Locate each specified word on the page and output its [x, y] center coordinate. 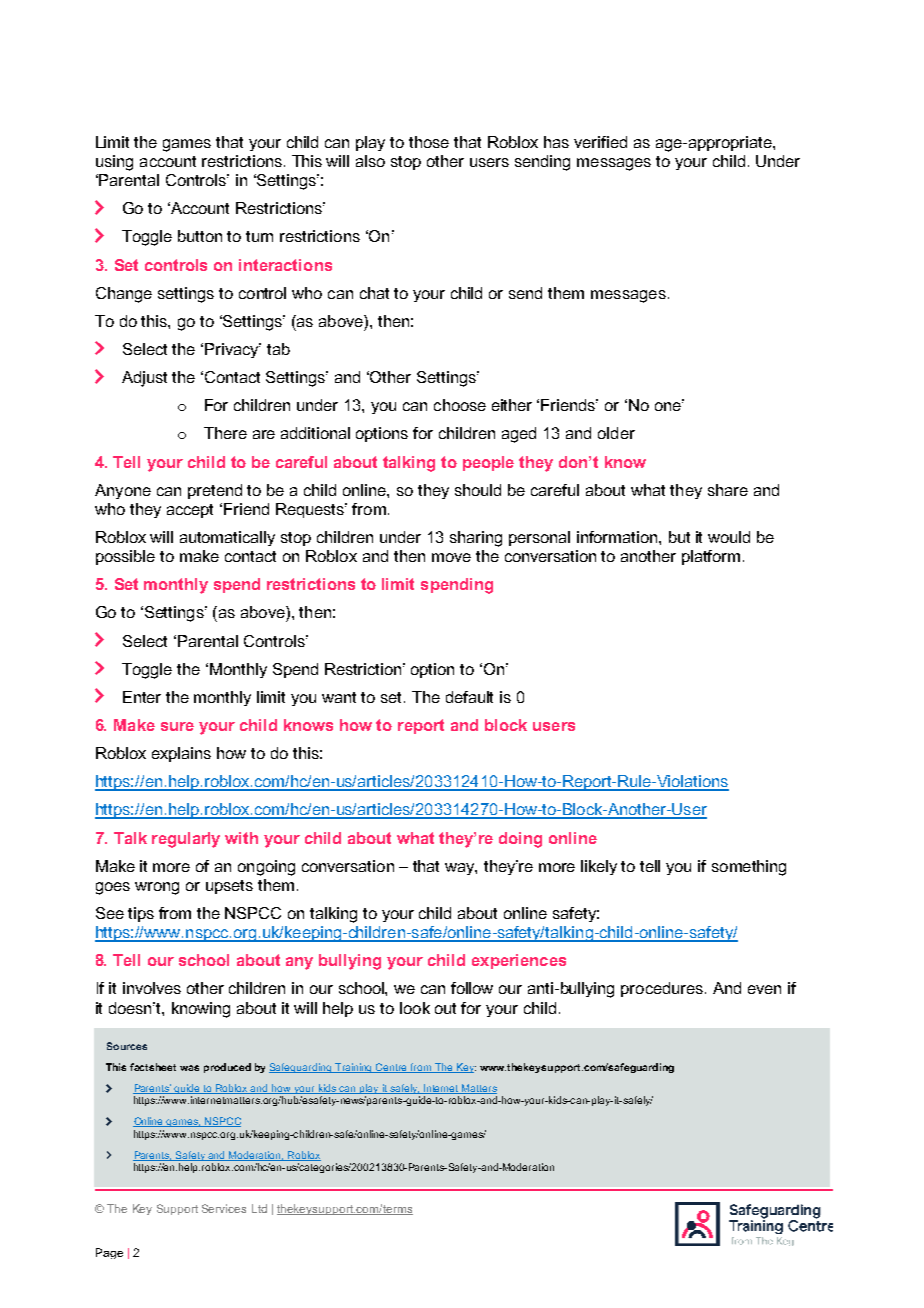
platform [711, 557]
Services [224, 1208]
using [114, 163]
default [469, 697]
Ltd [259, 1208]
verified [600, 142]
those [429, 142]
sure [177, 726]
